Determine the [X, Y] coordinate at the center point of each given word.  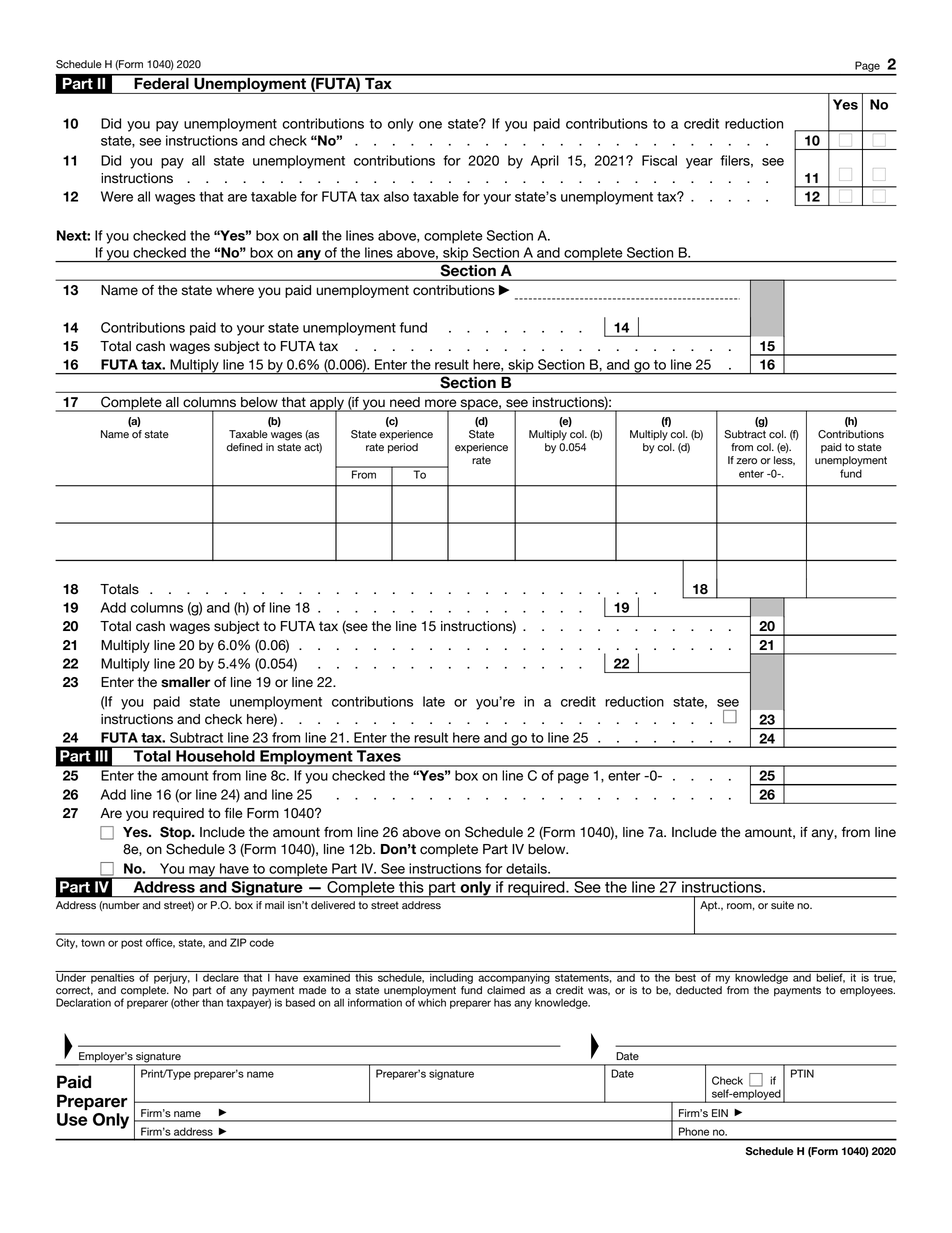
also [396, 196]
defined [244, 447]
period [403, 448]
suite [782, 905]
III [101, 756]
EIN [720, 1113]
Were [117, 196]
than [212, 1002]
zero [746, 461]
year [699, 163]
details [527, 868]
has [502, 1003]
